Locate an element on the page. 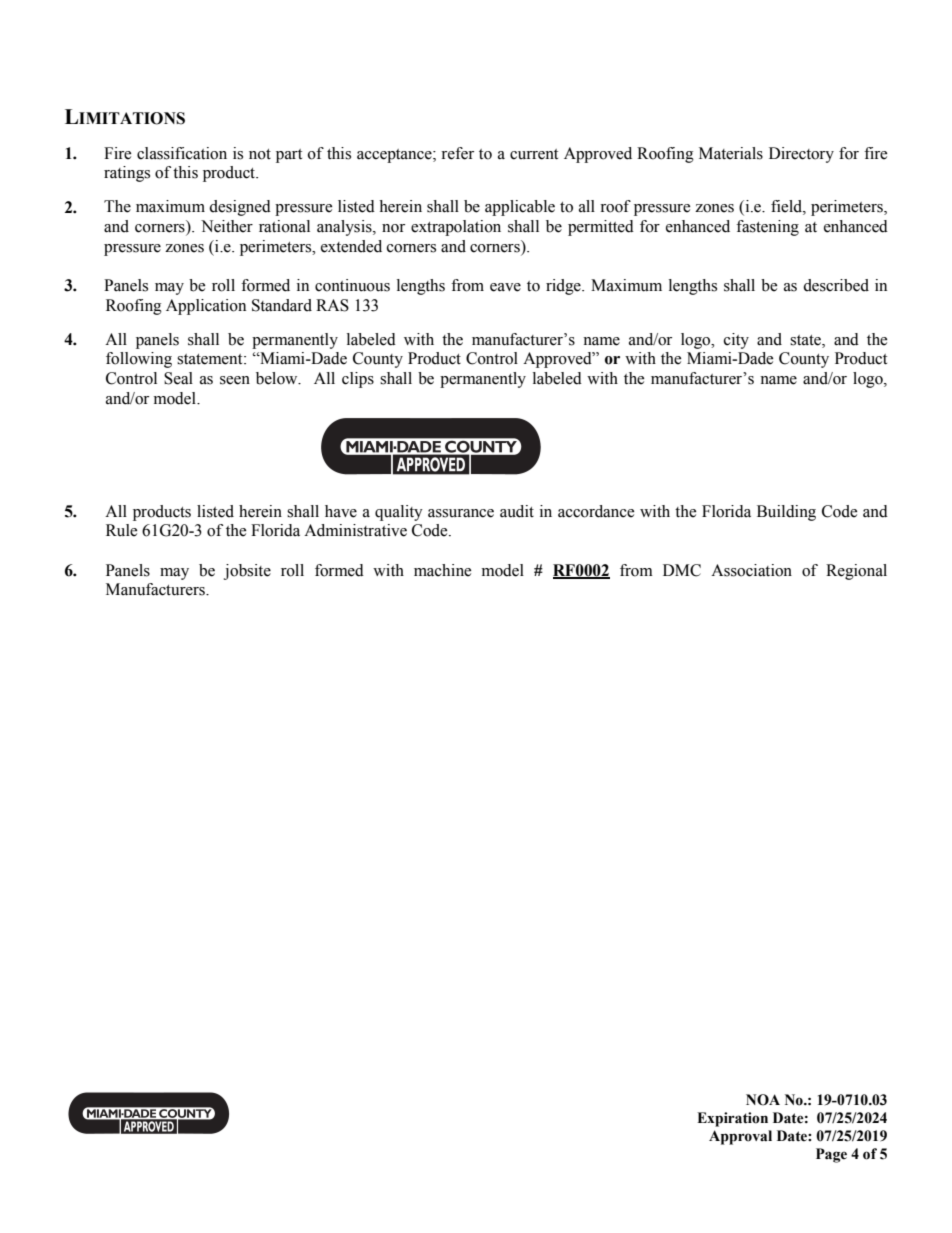  machine is located at coordinates (442, 570).
